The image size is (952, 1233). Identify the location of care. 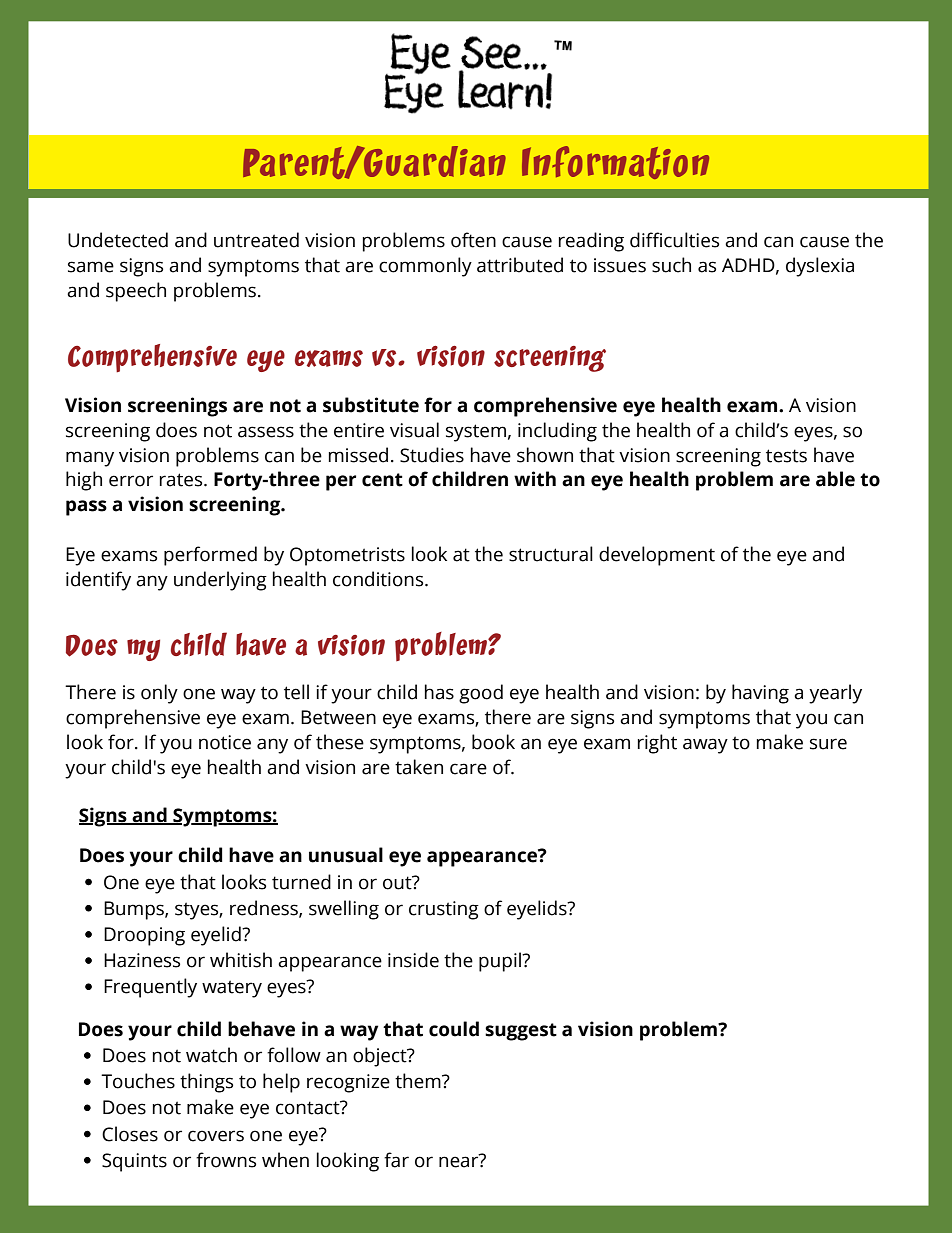
(468, 769).
